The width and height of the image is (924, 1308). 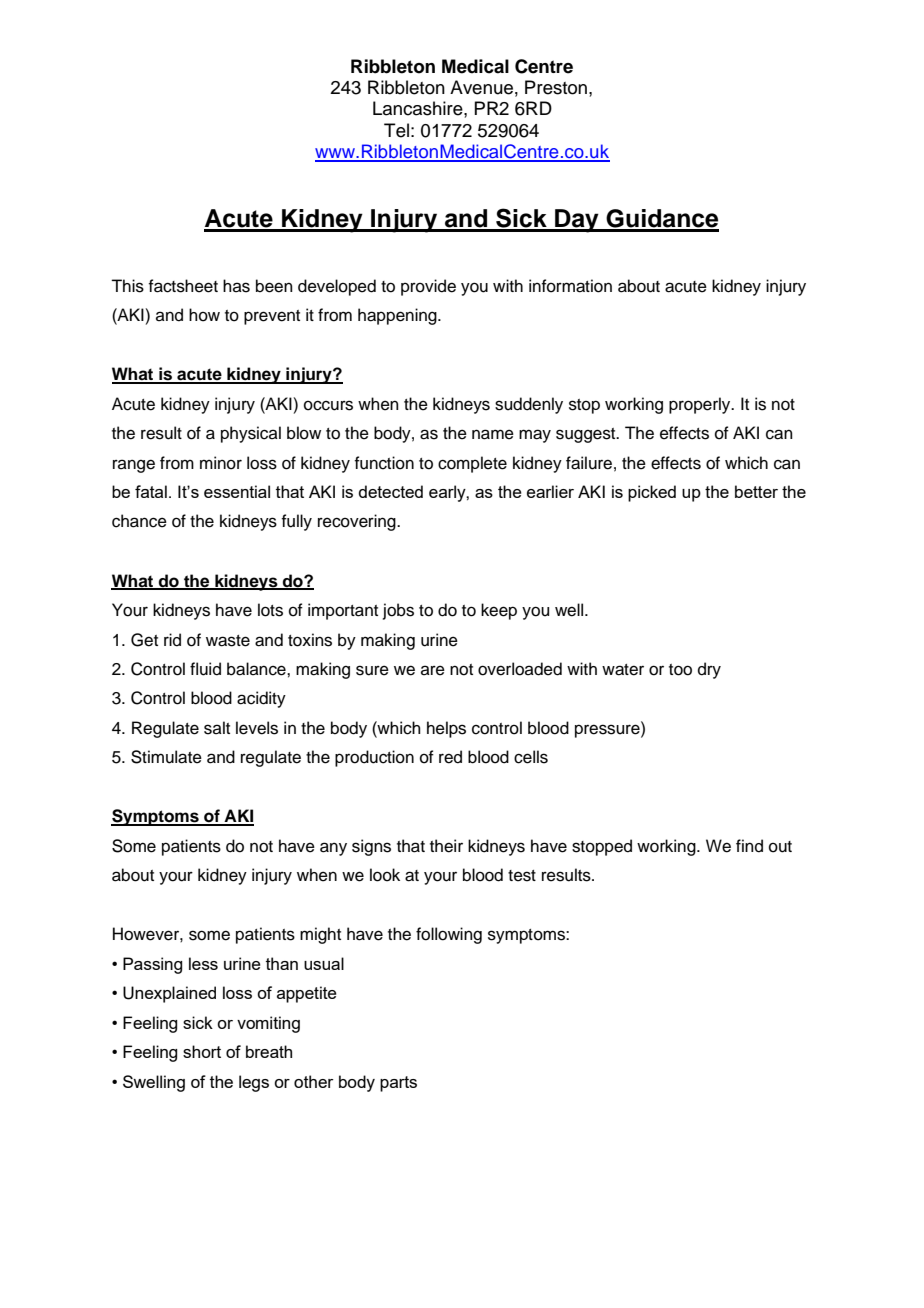 I want to click on fluid, so click(x=205, y=669).
